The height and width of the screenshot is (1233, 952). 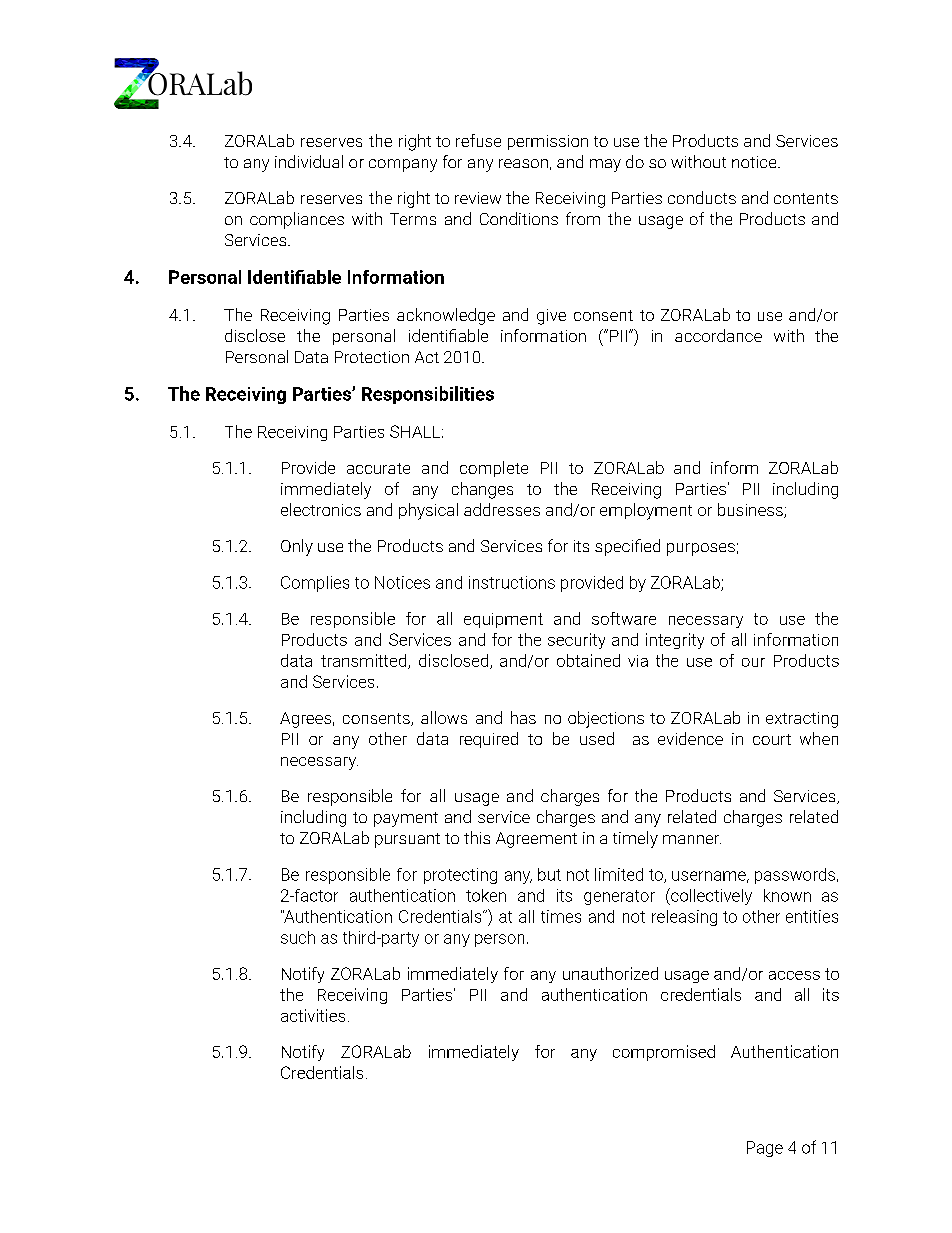 What do you see at coordinates (751, 510) in the screenshot?
I see `business` at bounding box center [751, 510].
